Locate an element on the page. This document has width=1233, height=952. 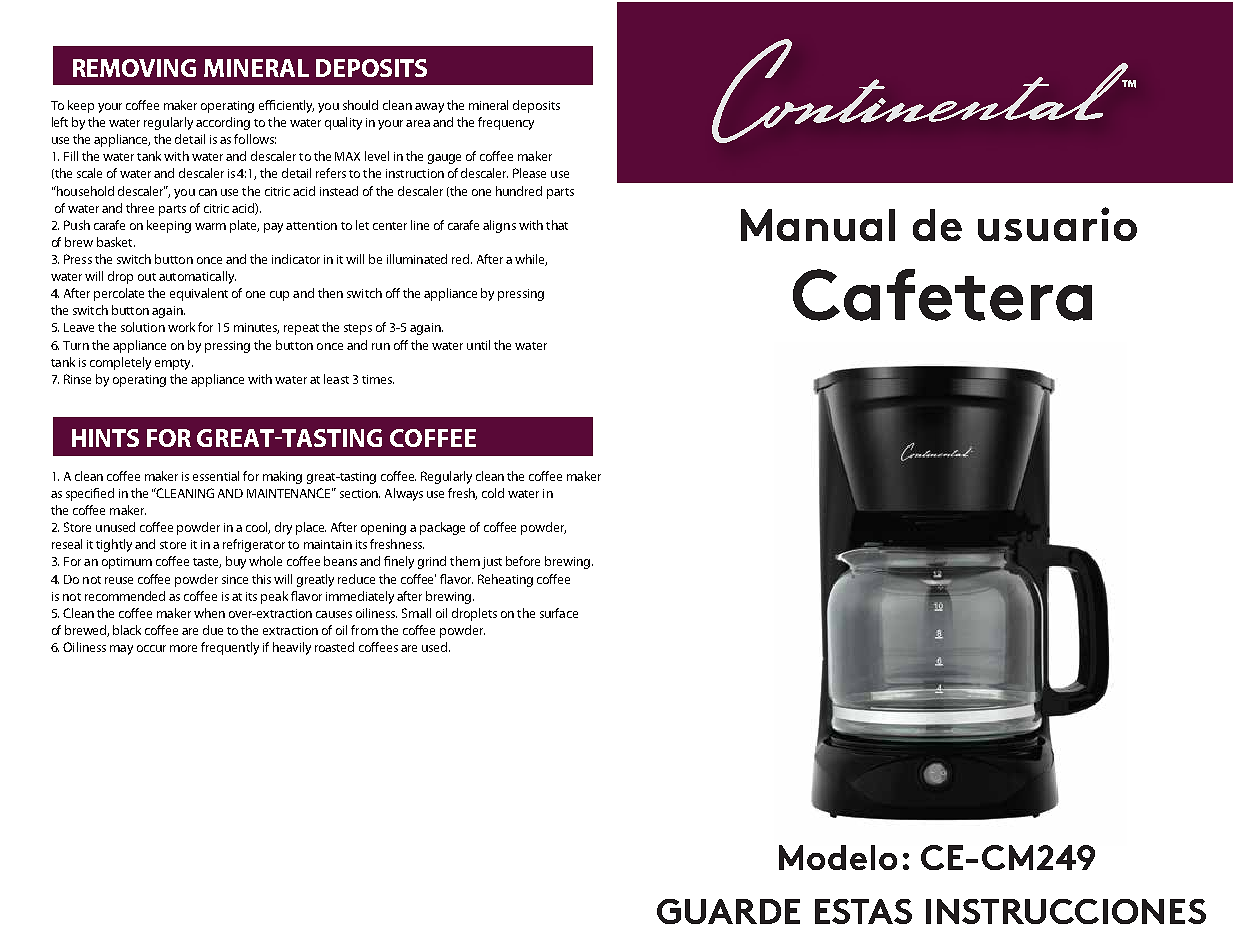
until is located at coordinates (478, 345).
